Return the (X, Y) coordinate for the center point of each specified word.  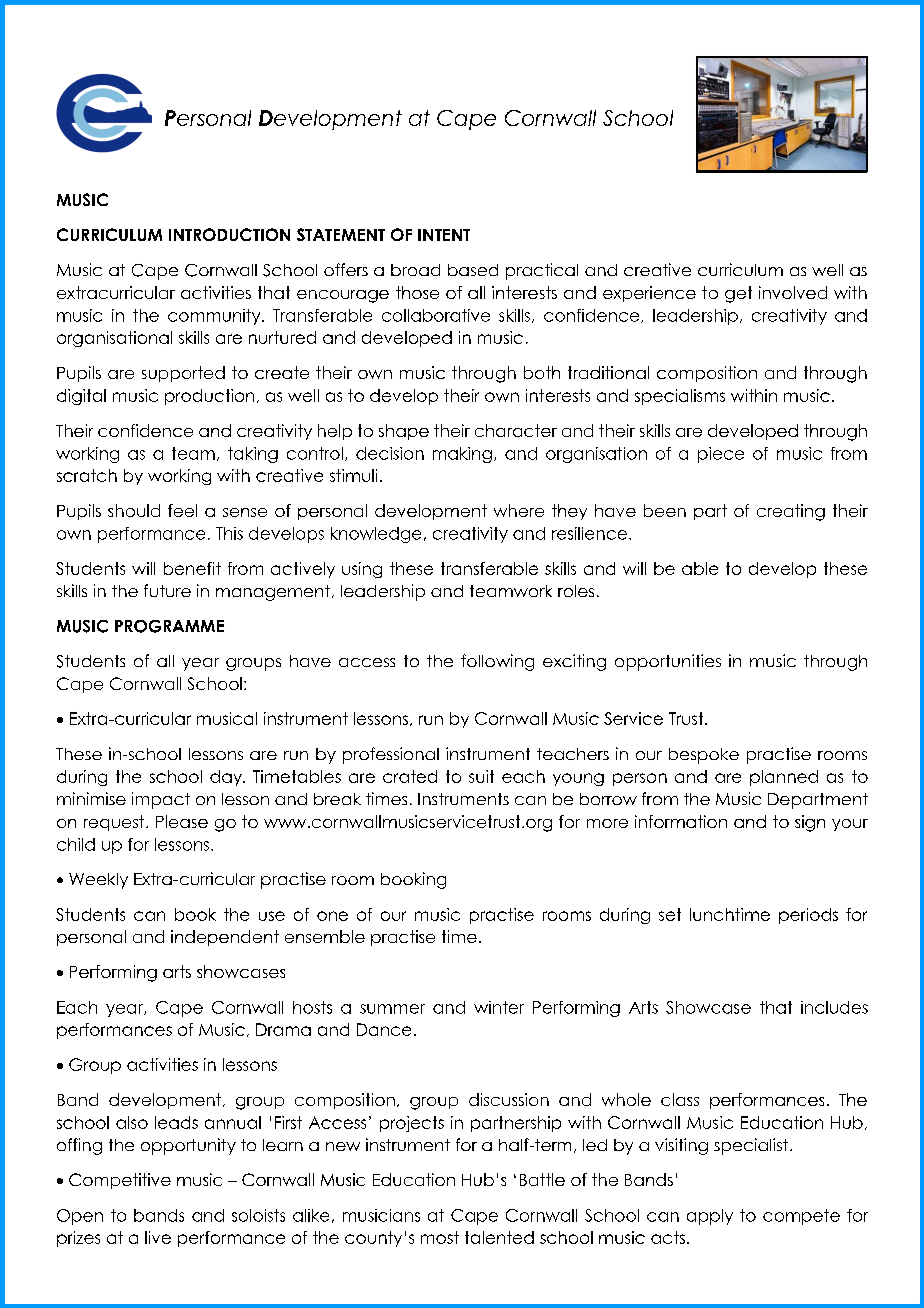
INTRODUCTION (229, 234)
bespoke (704, 756)
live (158, 1237)
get (738, 294)
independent (225, 938)
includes (834, 1007)
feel (182, 510)
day (227, 778)
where (519, 510)
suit (481, 776)
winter (499, 1007)
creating (791, 512)
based (473, 270)
